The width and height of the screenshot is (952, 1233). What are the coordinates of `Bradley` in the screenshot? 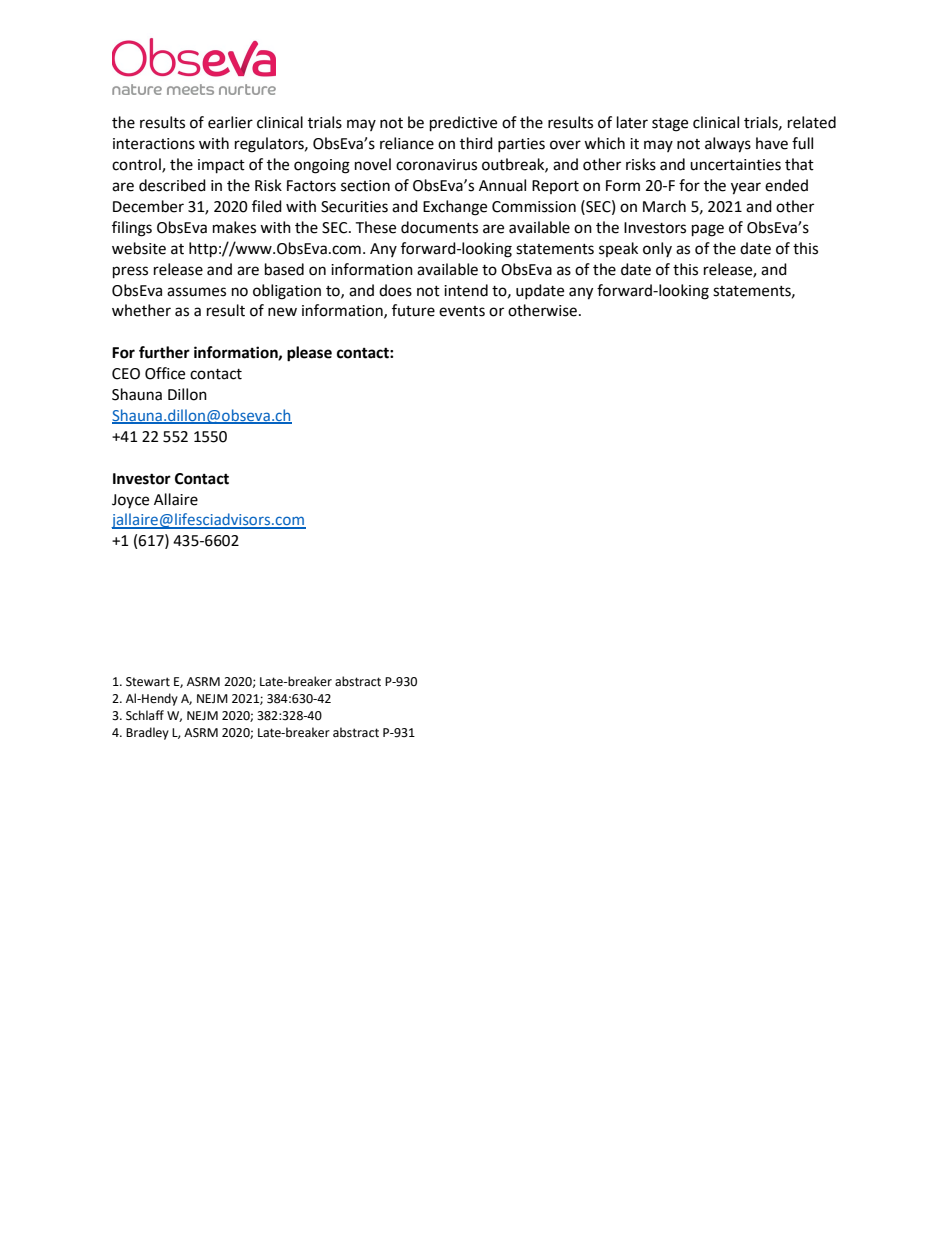 It's located at (147, 733).
